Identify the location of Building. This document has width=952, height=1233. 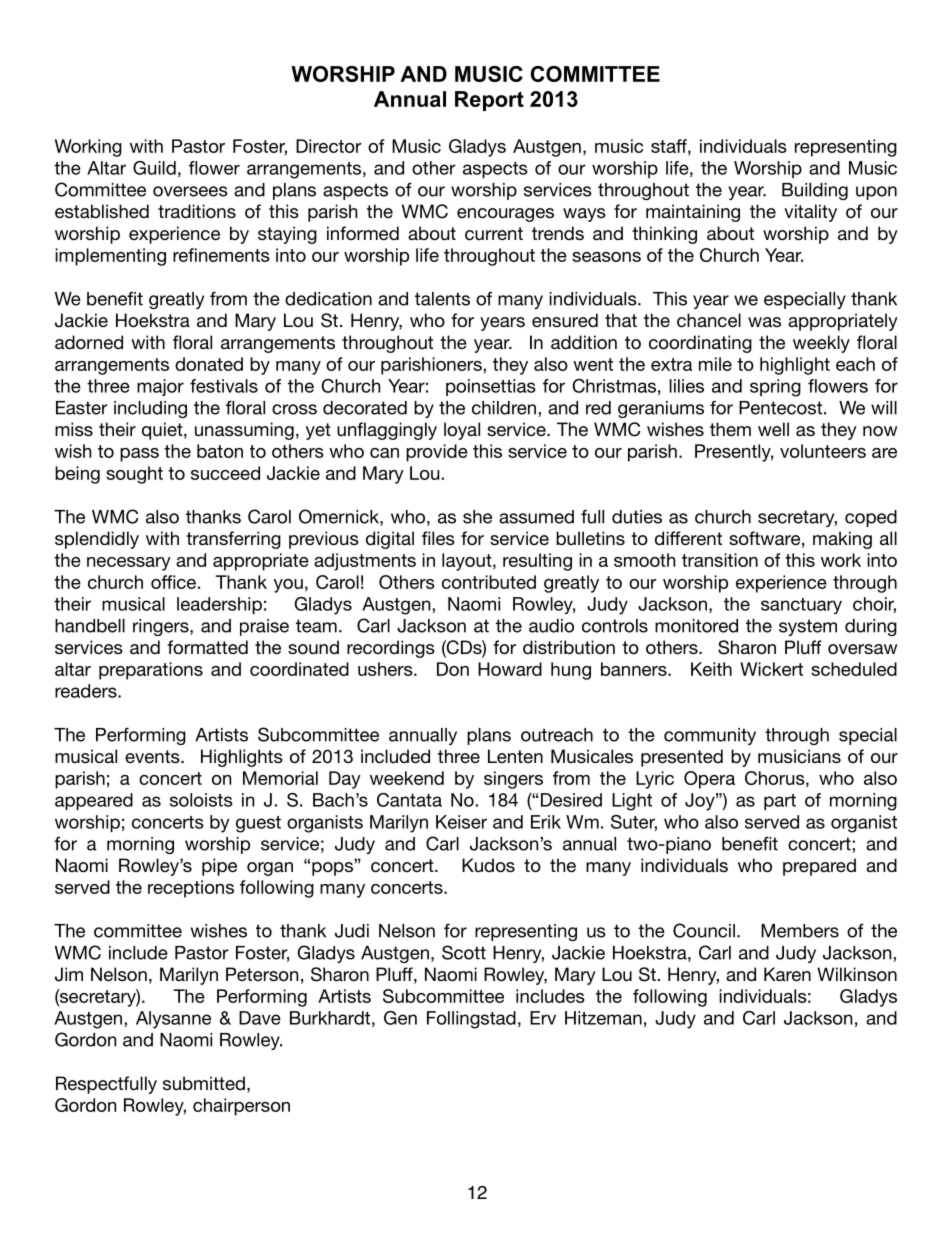
(815, 191).
